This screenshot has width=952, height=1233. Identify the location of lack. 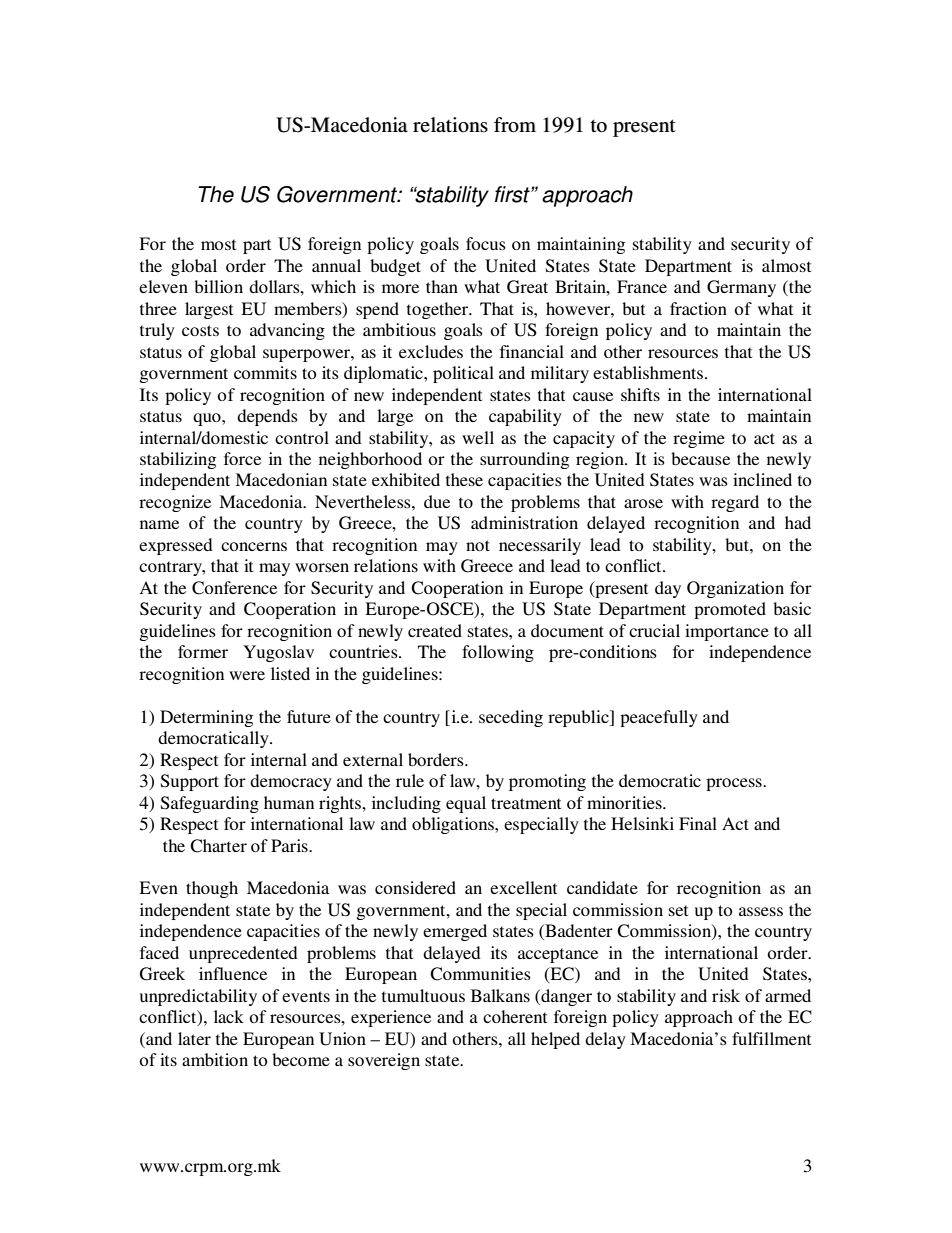
(229, 1016).
